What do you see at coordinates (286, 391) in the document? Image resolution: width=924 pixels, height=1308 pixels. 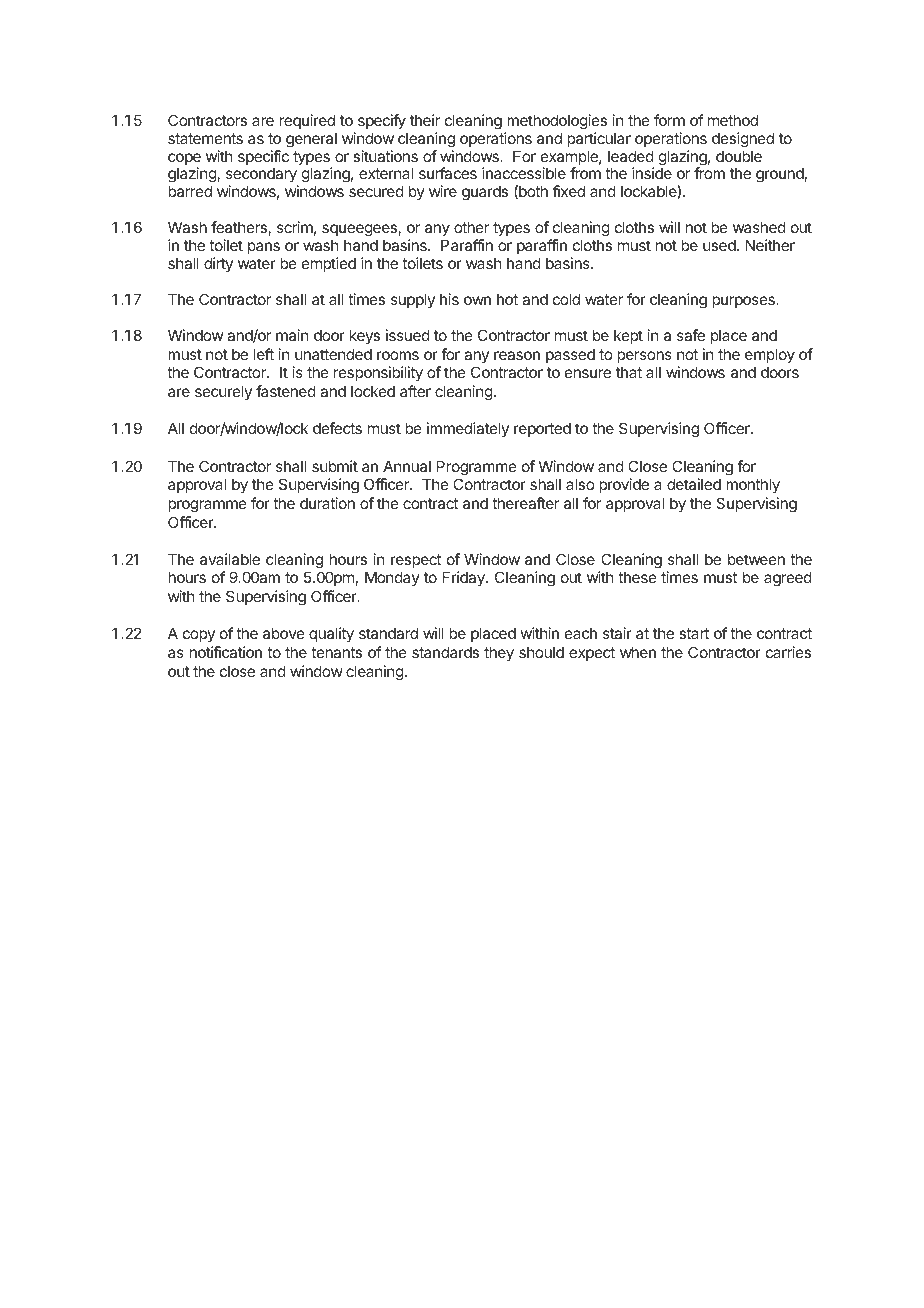 I see `fastened` at bounding box center [286, 391].
